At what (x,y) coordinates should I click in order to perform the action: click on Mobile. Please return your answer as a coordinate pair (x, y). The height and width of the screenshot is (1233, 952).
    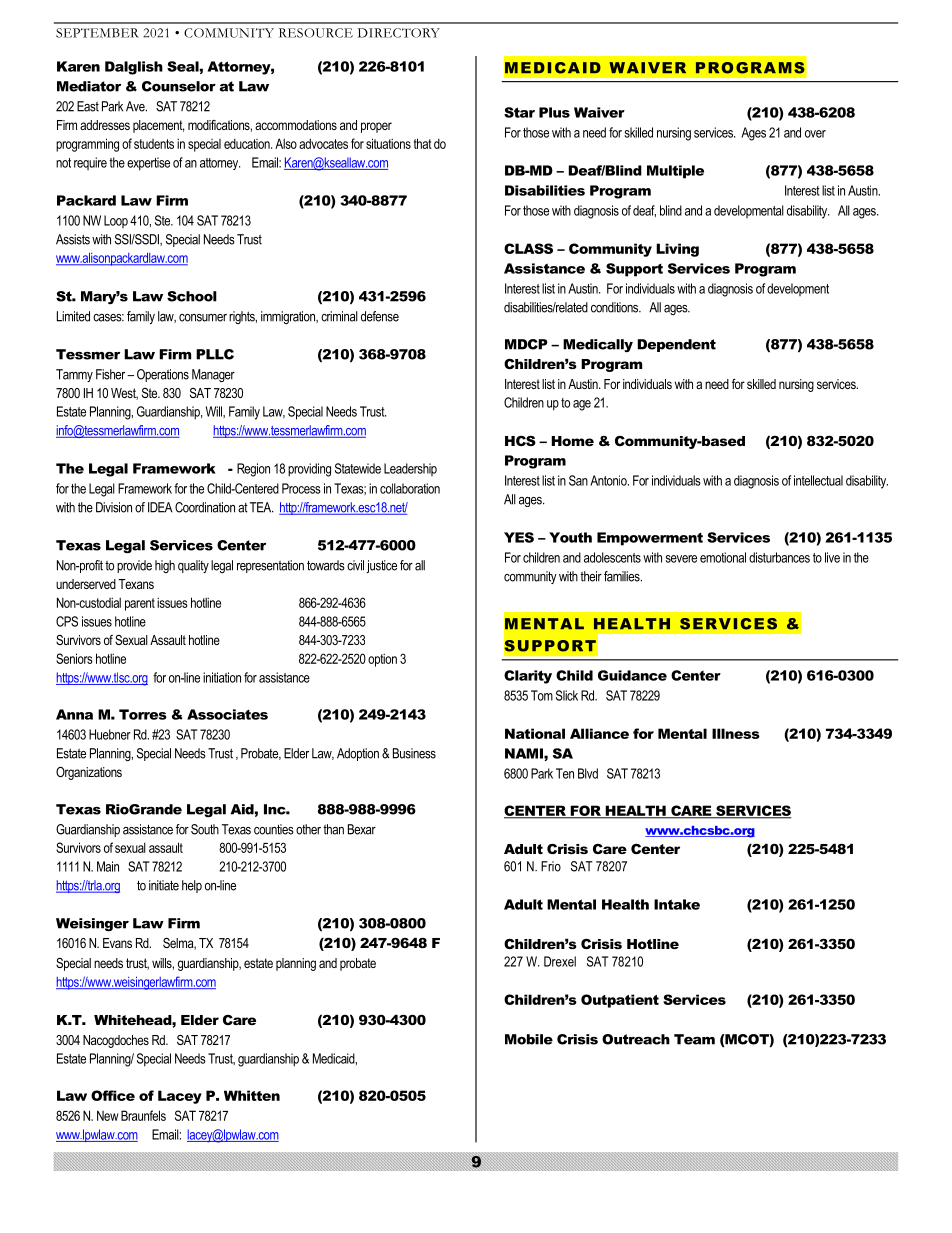
    Looking at the image, I should click on (529, 1039).
